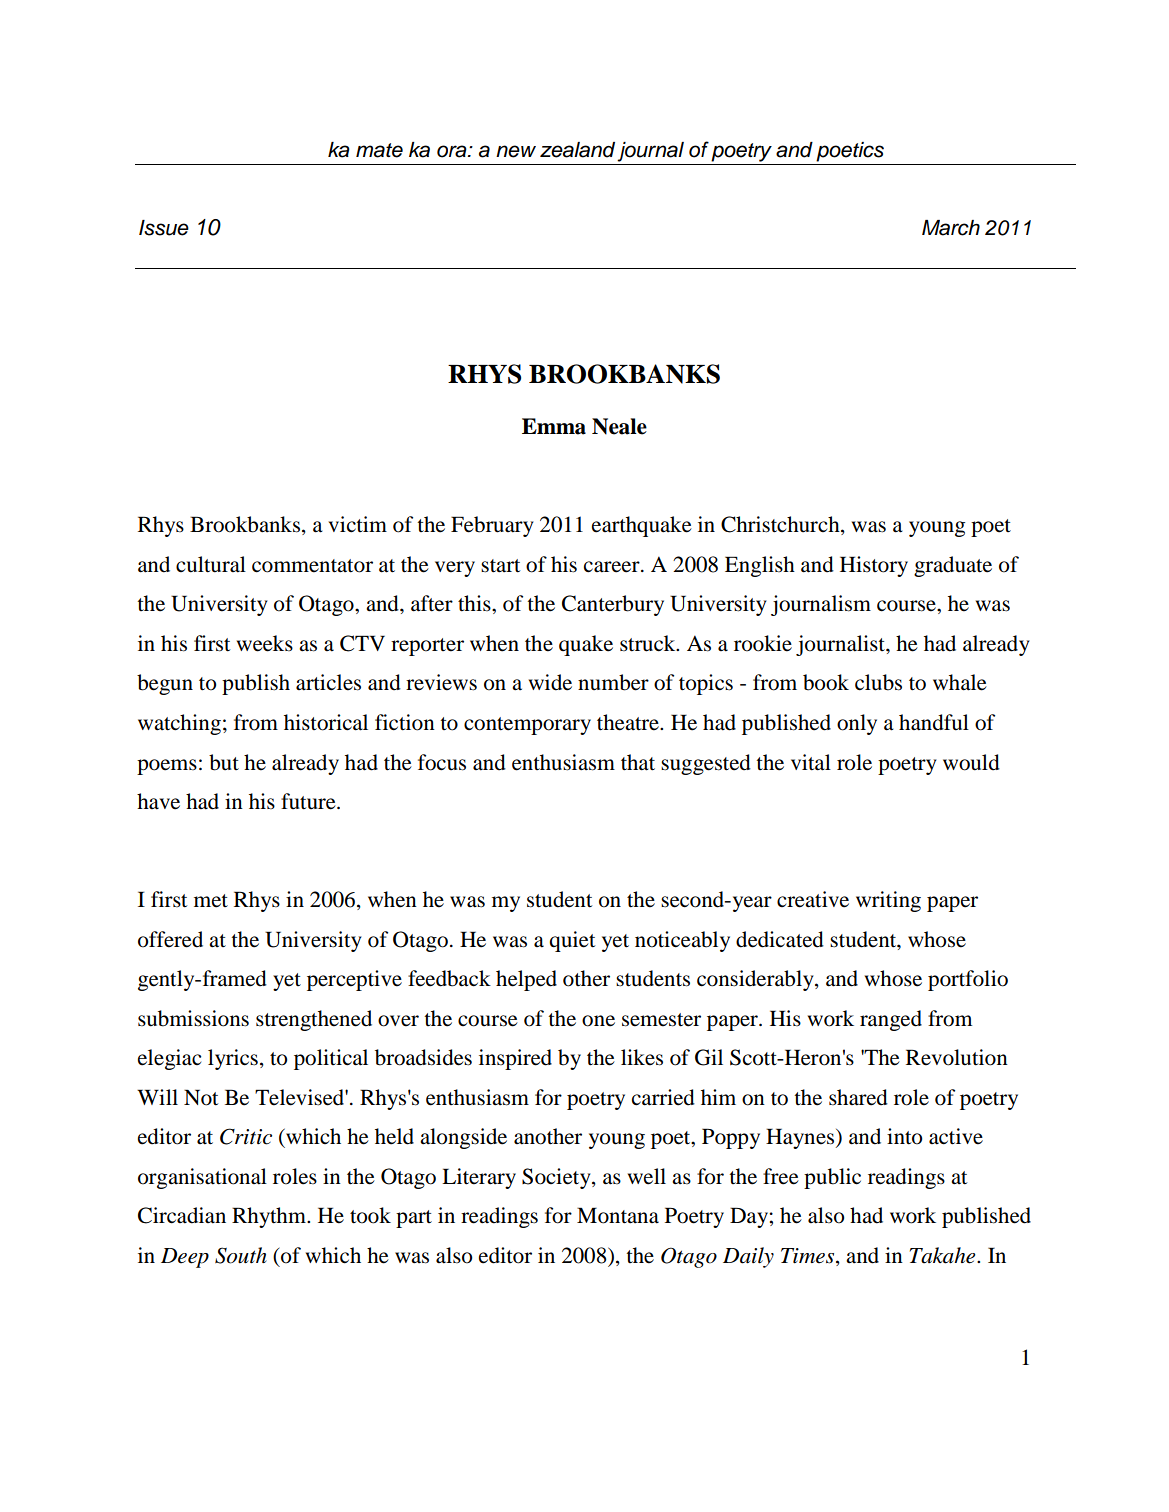 This document has width=1169, height=1512. I want to click on Christchurch, so click(781, 525).
